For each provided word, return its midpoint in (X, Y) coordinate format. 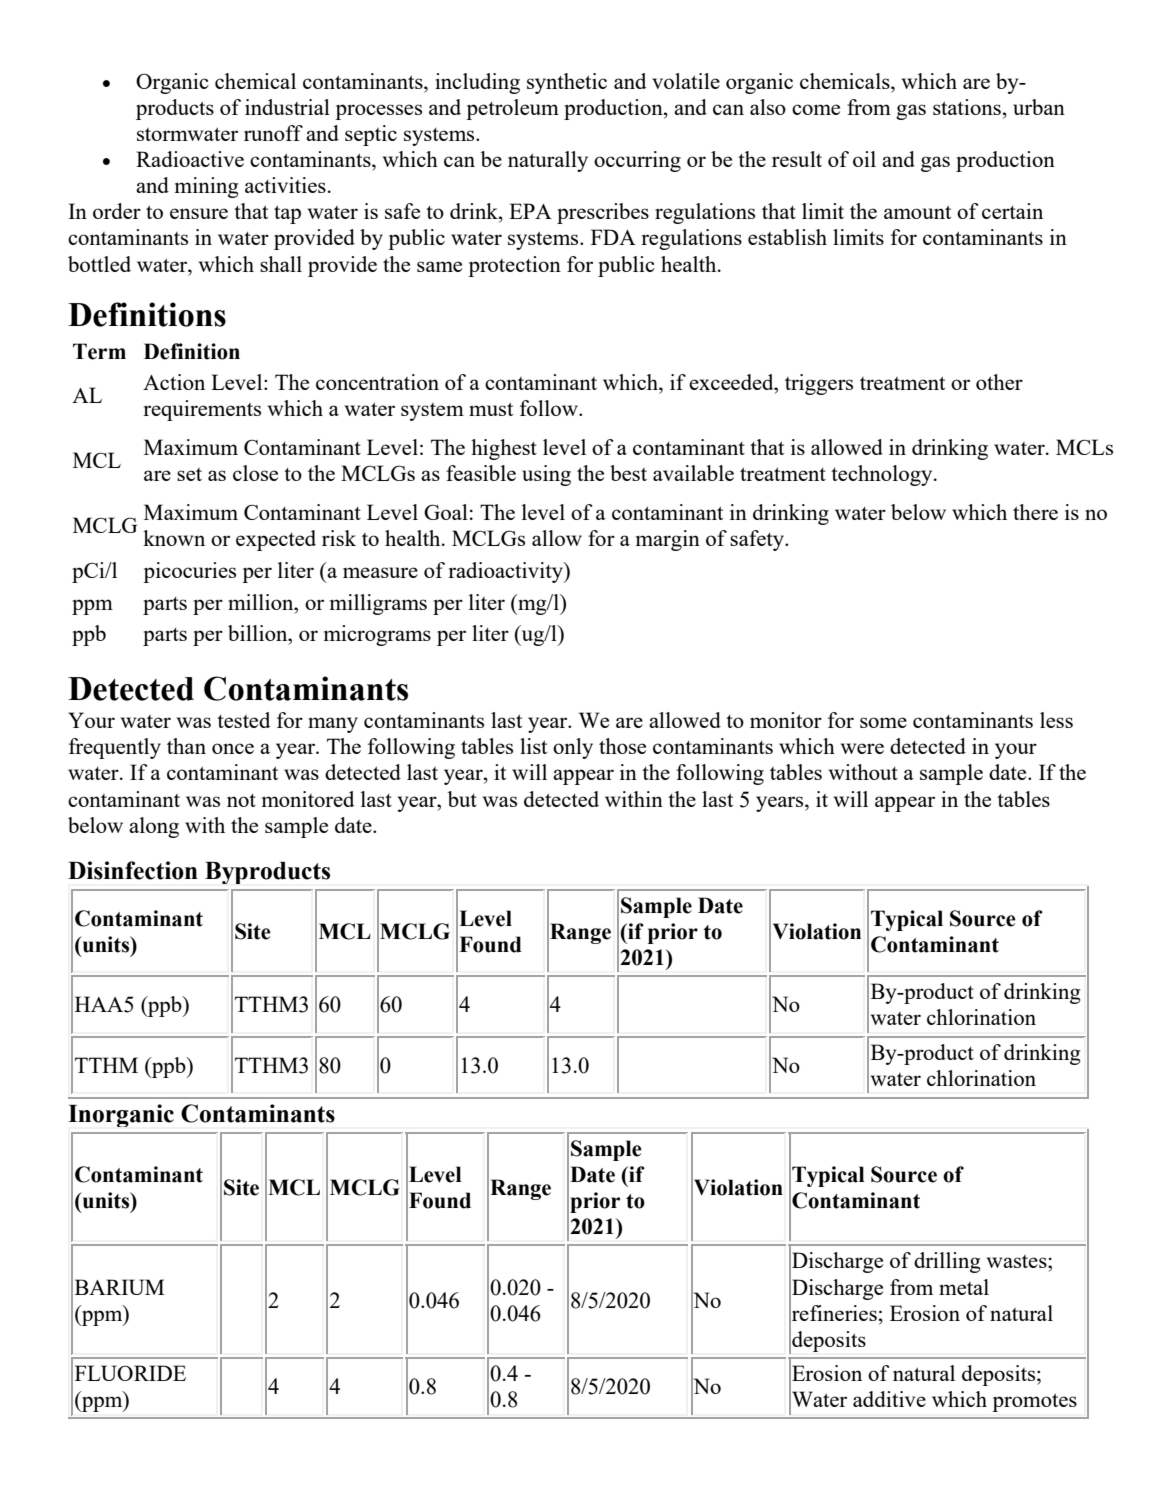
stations (967, 107)
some (883, 722)
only (573, 748)
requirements (202, 410)
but (462, 799)
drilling (947, 1262)
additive (889, 1399)
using (546, 475)
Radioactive (190, 159)
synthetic (567, 83)
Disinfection (133, 870)
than (186, 746)
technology (883, 475)
